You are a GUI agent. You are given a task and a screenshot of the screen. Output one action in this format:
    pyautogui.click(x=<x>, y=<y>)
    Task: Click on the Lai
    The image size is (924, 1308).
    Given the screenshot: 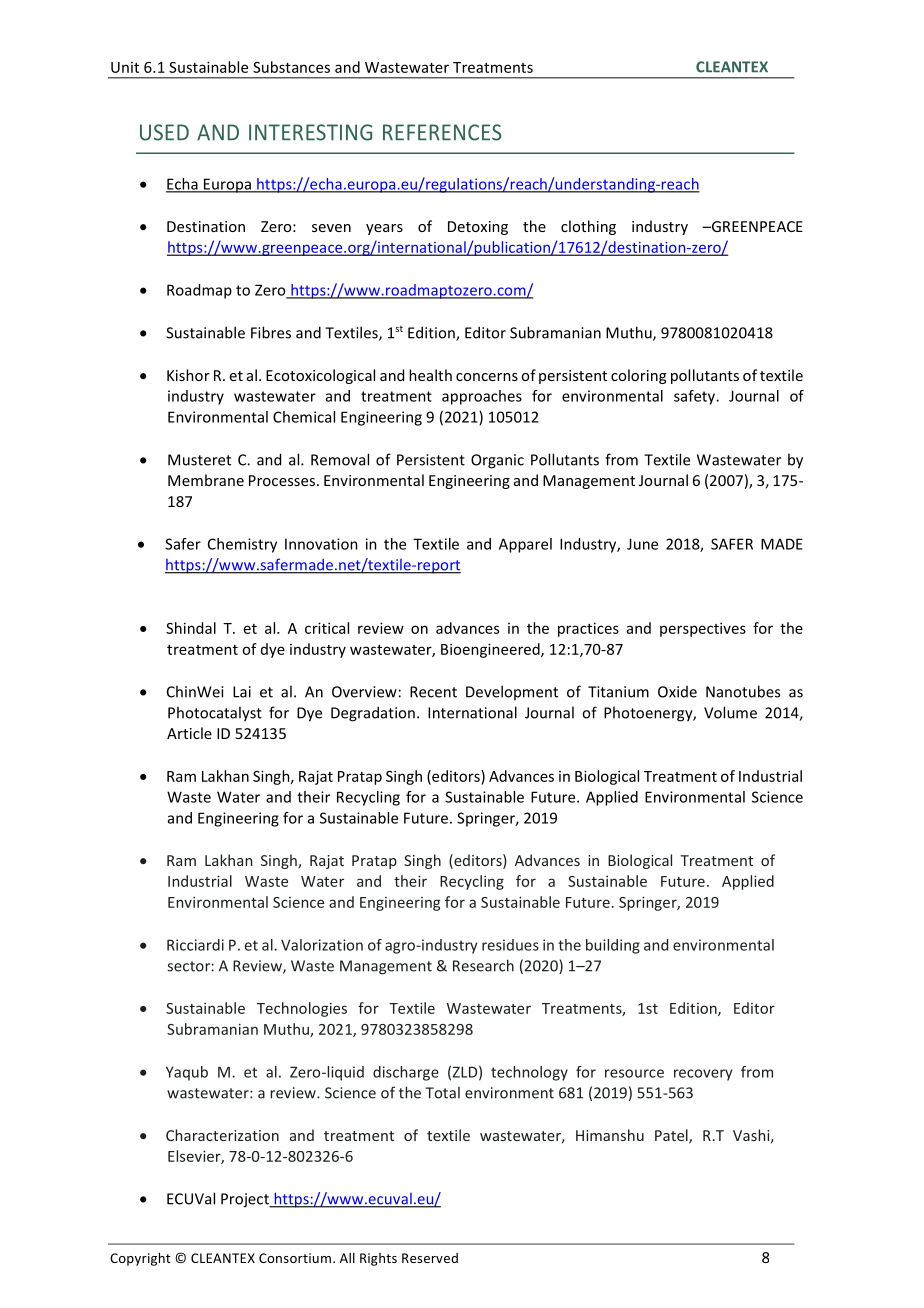 What is the action you would take?
    pyautogui.click(x=242, y=692)
